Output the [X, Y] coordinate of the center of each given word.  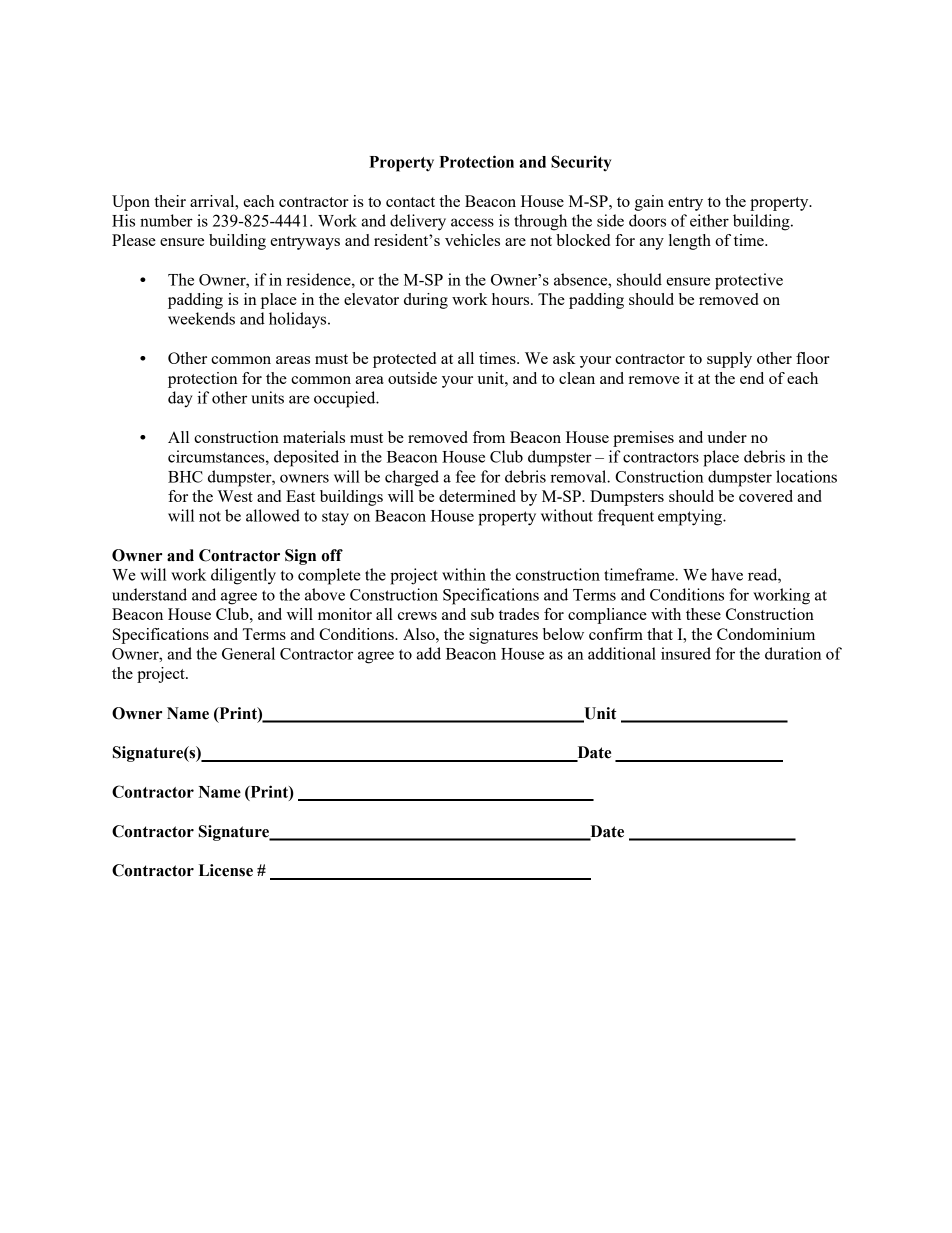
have [727, 574]
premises [643, 439]
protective [749, 281]
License [226, 870]
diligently [243, 576]
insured [686, 653]
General [248, 653]
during [426, 301]
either [709, 220]
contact [410, 202]
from [489, 437]
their [170, 201]
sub [482, 614]
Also [420, 634]
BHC [185, 477]
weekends [201, 318]
